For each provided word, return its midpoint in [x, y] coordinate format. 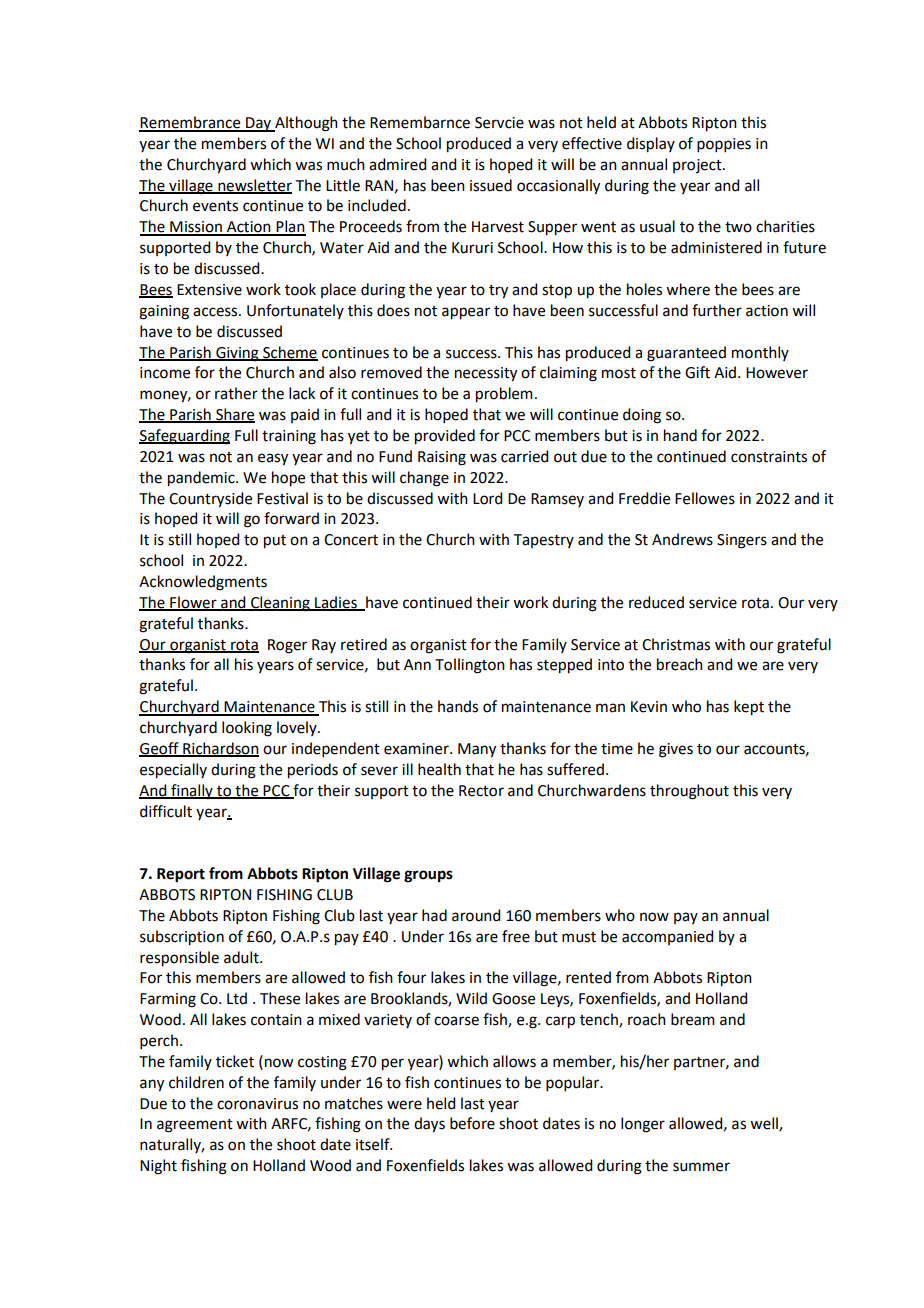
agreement [195, 1126]
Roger [287, 646]
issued [491, 185]
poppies [724, 145]
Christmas [676, 644]
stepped [564, 666]
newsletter [254, 186]
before [472, 1123]
